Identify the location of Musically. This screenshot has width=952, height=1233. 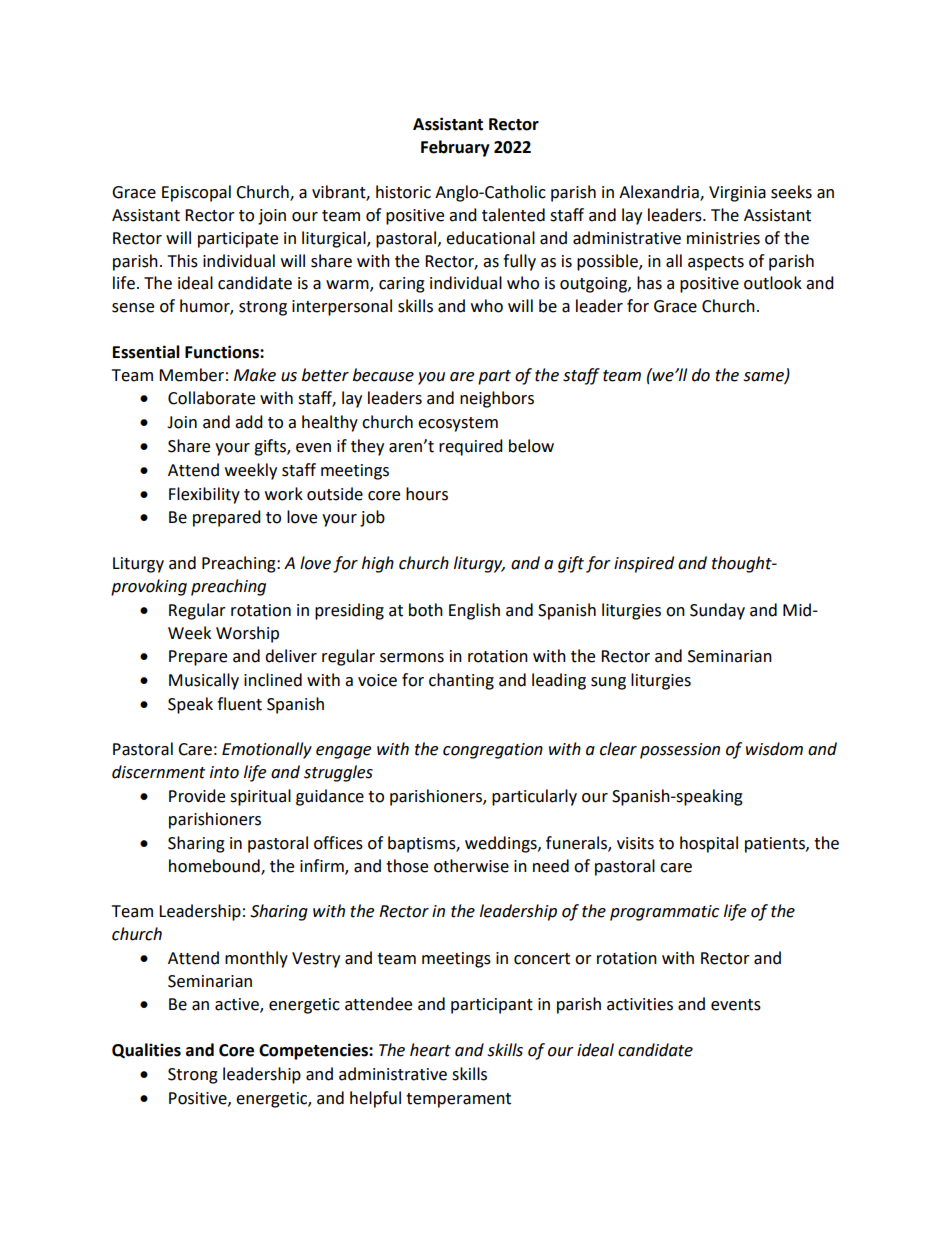
(204, 681).
